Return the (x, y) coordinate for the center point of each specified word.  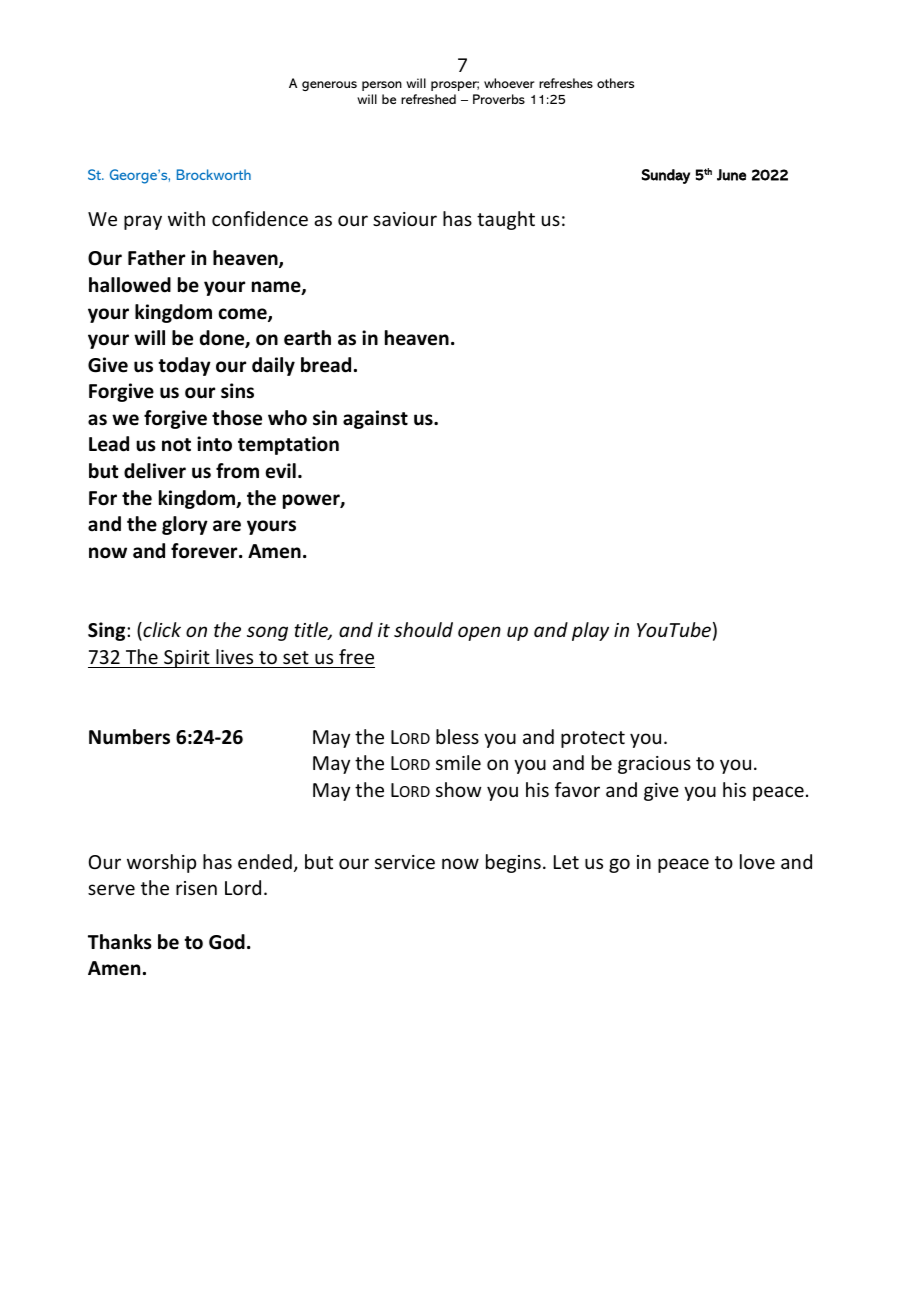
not (176, 445)
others (615, 83)
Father (156, 258)
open (479, 633)
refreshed (428, 99)
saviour (405, 219)
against (375, 419)
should (423, 629)
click (161, 631)
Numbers (129, 737)
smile (458, 762)
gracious (654, 765)
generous (329, 86)
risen (196, 888)
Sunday (666, 176)
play (590, 631)
